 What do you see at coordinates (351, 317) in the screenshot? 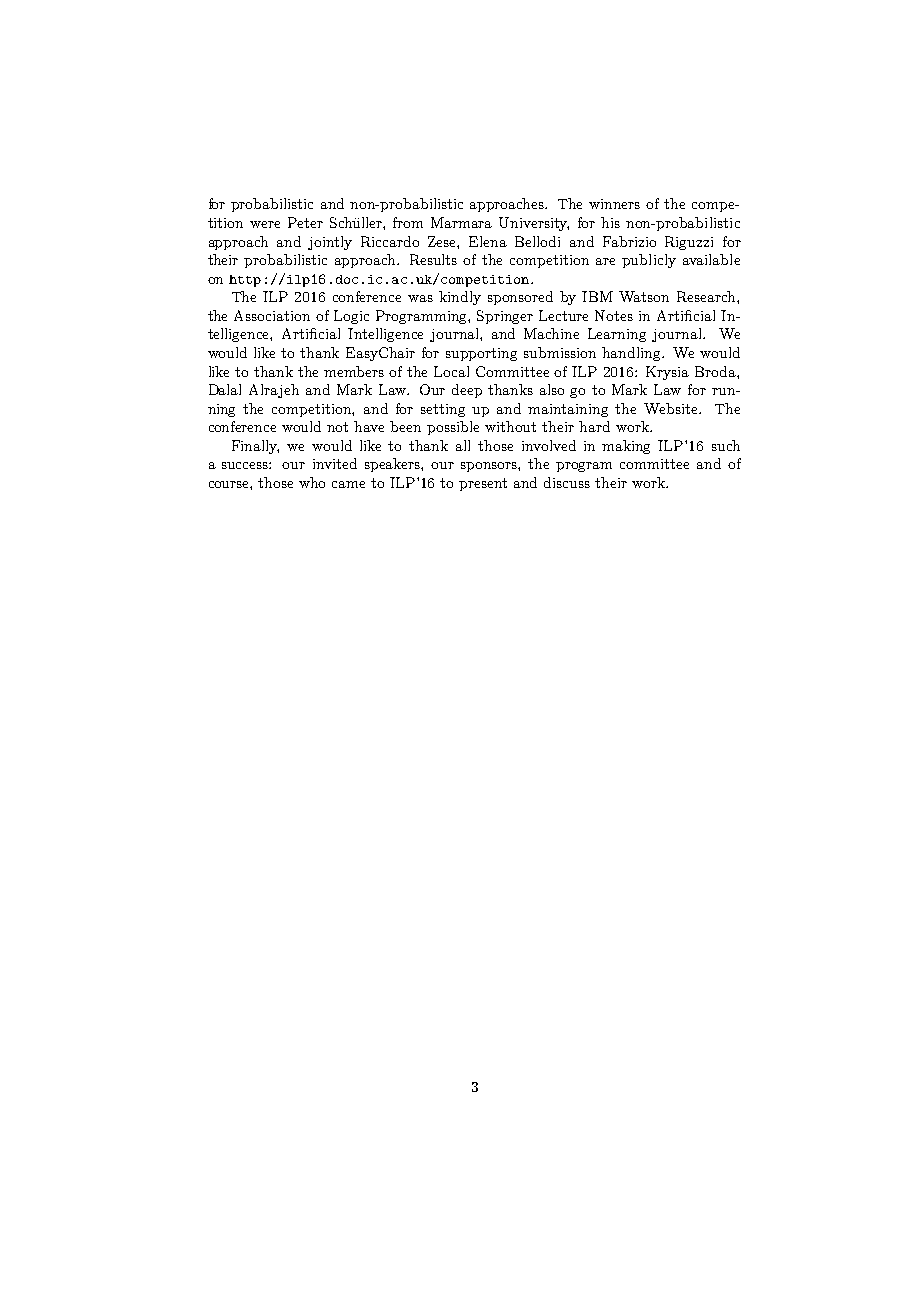
I see `Logic` at bounding box center [351, 317].
